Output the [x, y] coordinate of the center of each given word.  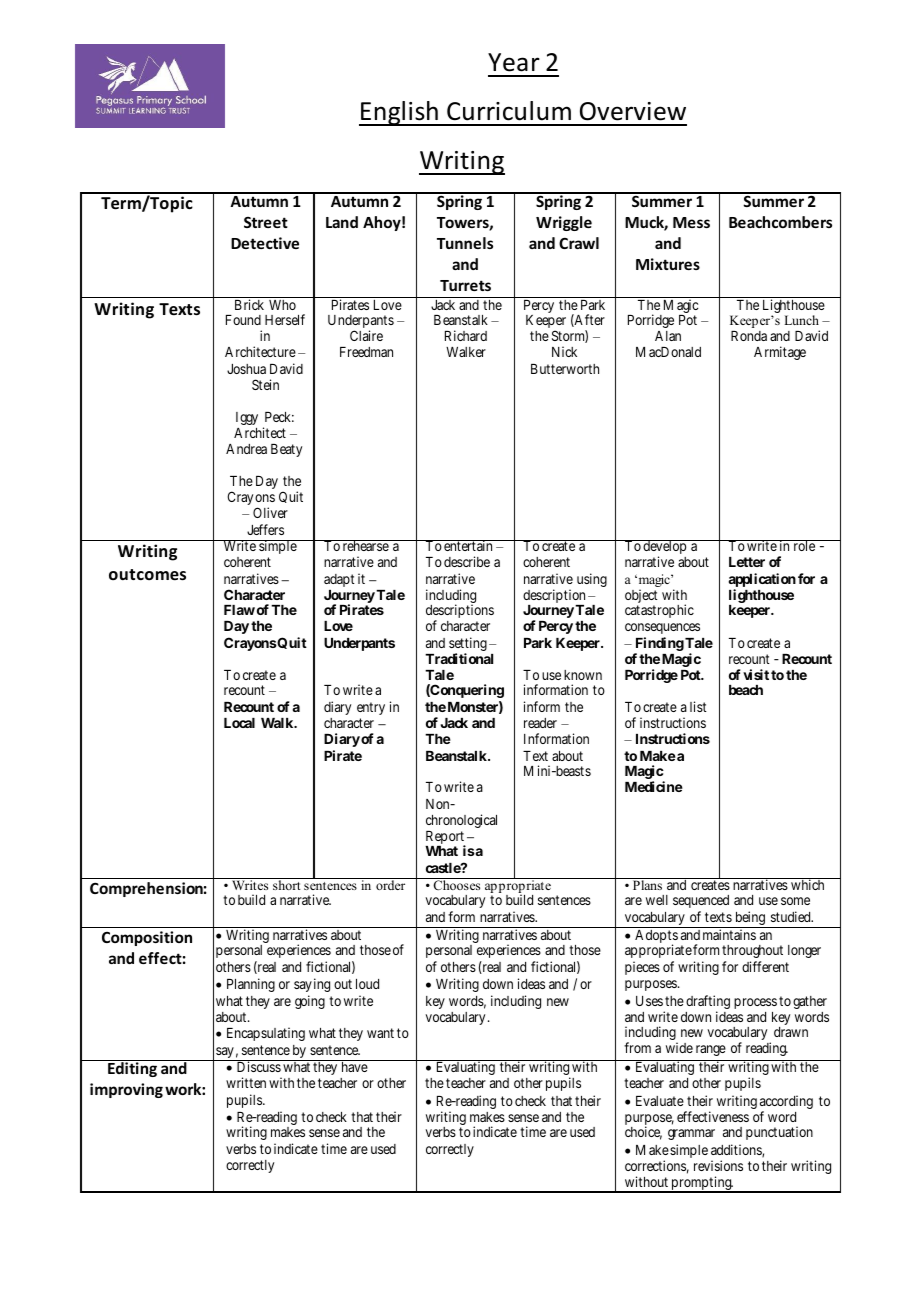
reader [540, 723]
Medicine [654, 786]
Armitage [780, 353]
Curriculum [509, 111]
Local [239, 723]
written [246, 1082]
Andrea [246, 449]
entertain [468, 545]
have [355, 1067]
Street [266, 222]
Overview [633, 111]
